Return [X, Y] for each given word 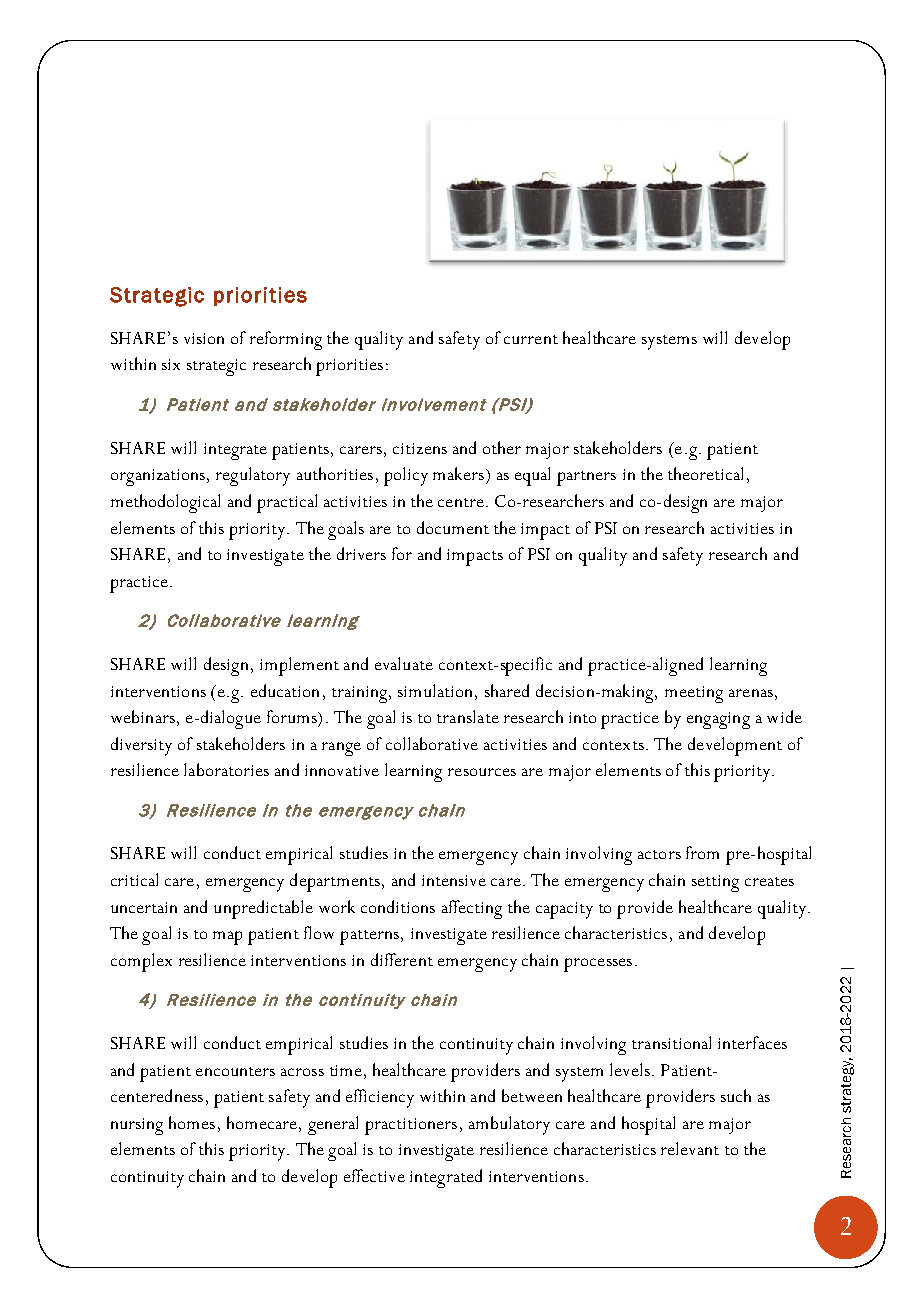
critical [134, 879]
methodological [165, 503]
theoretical [705, 473]
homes [192, 1122]
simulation [437, 690]
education [285, 690]
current [531, 339]
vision [204, 338]
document [453, 527]
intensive [454, 880]
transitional [671, 1042]
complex [141, 962]
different [402, 959]
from [702, 852]
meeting [694, 694]
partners [586, 478]
